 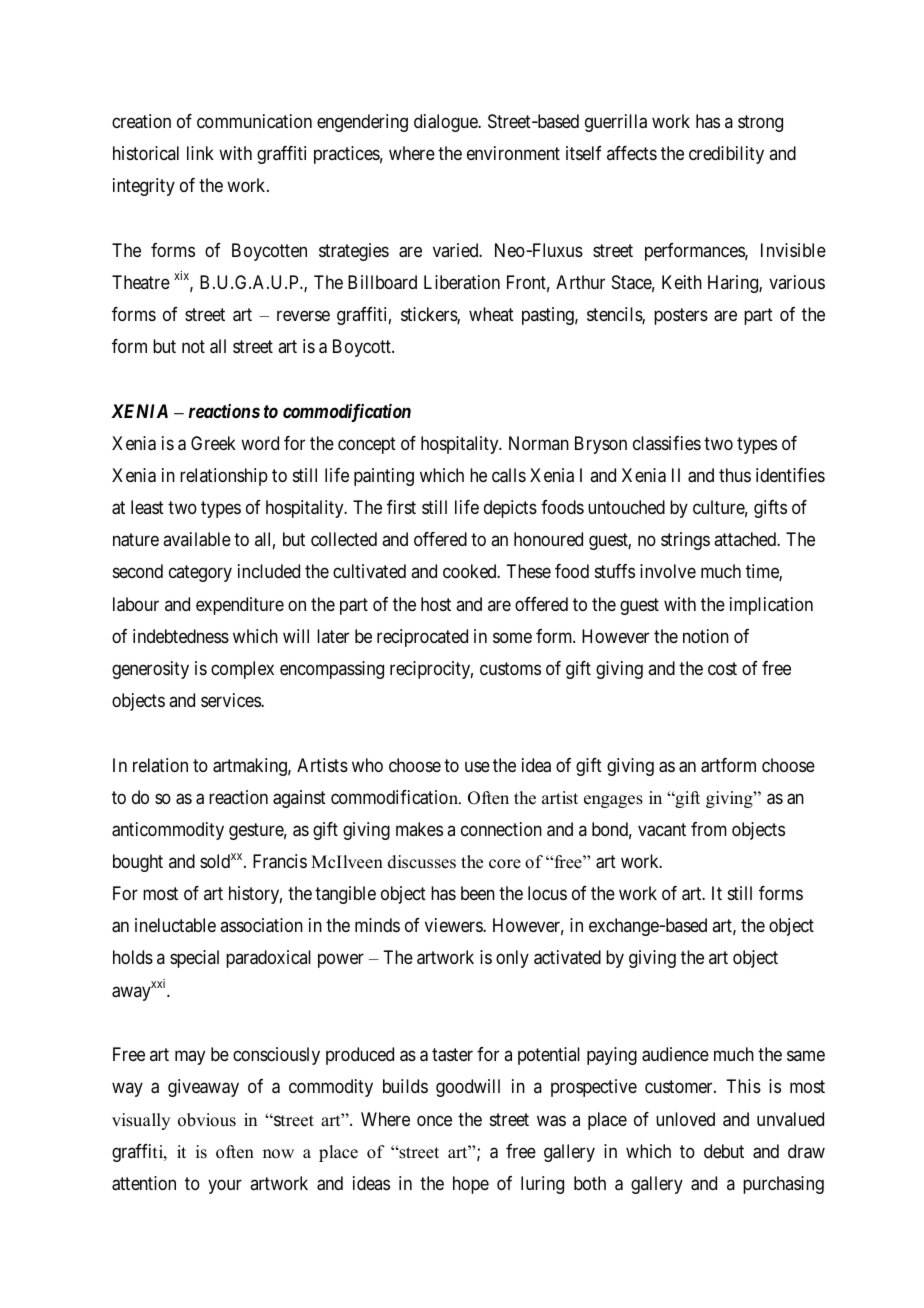 What do you see at coordinates (735, 475) in the screenshot?
I see `thus` at bounding box center [735, 475].
